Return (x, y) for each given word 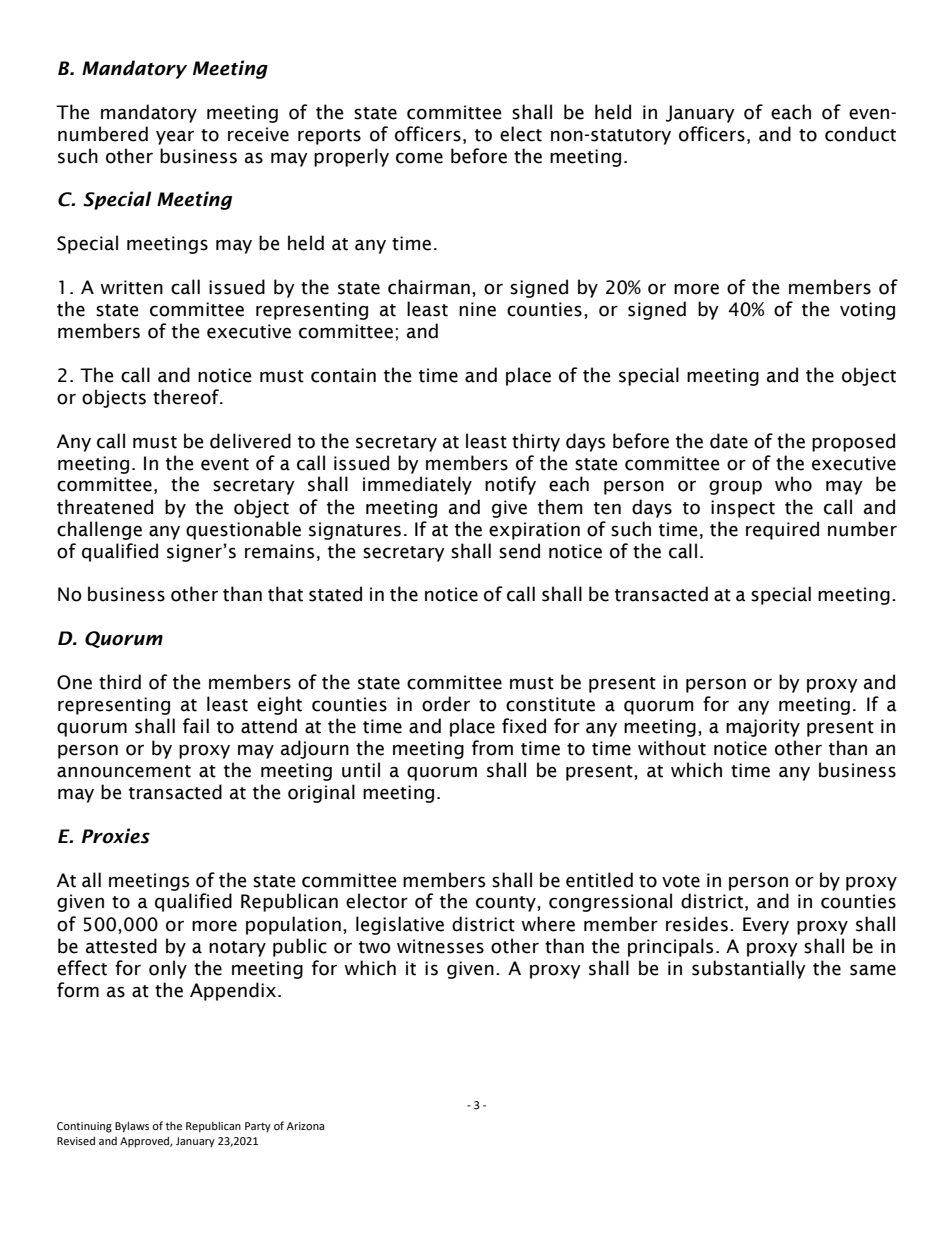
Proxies (116, 836)
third (120, 682)
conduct (860, 134)
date (729, 441)
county (507, 904)
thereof (187, 397)
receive (258, 134)
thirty (536, 442)
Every (766, 926)
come (419, 158)
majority (763, 728)
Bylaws (132, 1127)
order (446, 704)
